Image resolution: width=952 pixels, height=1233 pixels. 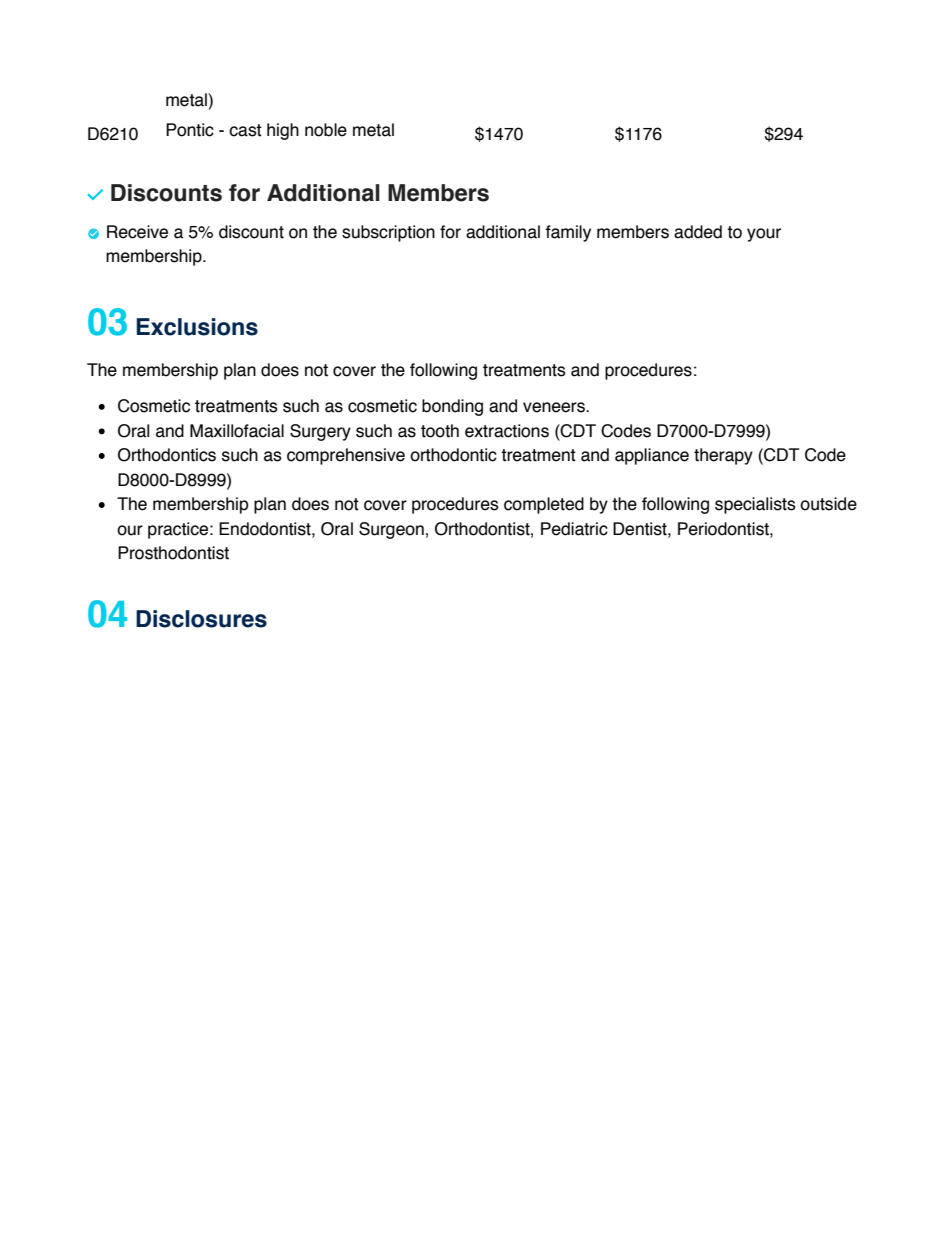 I want to click on Exclusions, so click(x=197, y=327).
